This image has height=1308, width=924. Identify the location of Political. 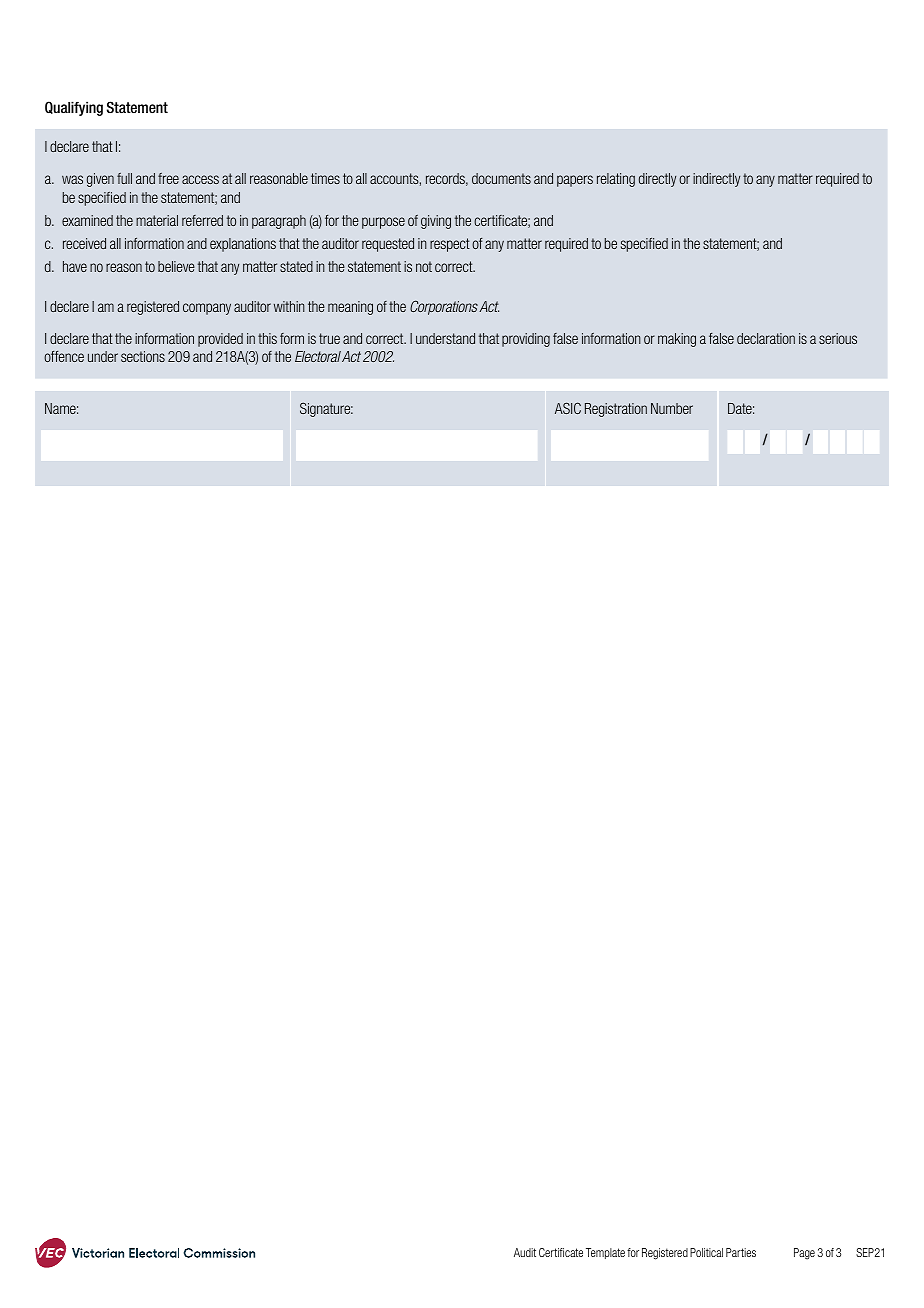
(706, 1252).
